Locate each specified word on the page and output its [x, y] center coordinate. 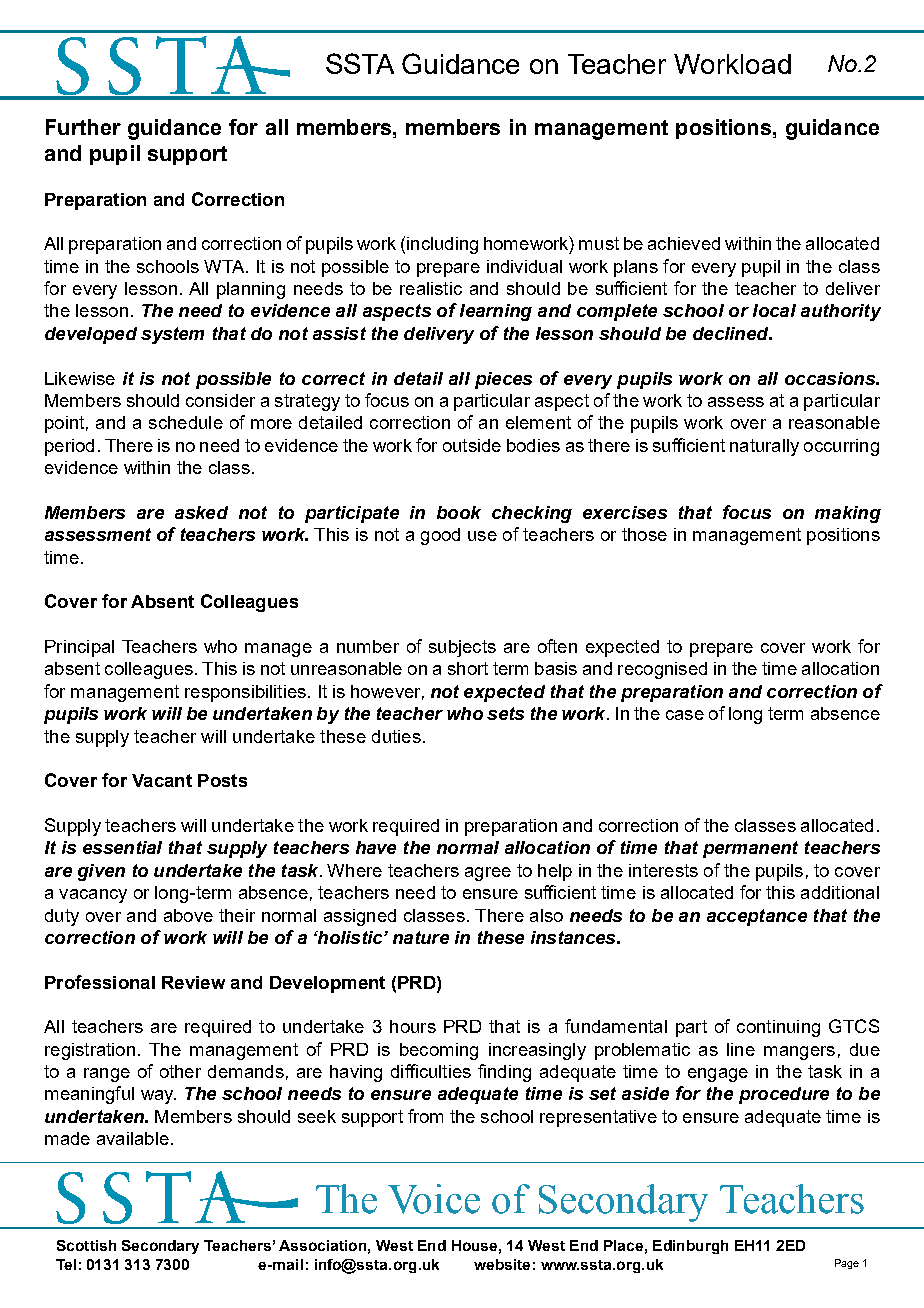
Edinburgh [690, 1247]
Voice [434, 1199]
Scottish [86, 1245]
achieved [684, 243]
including [442, 245]
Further [83, 127]
